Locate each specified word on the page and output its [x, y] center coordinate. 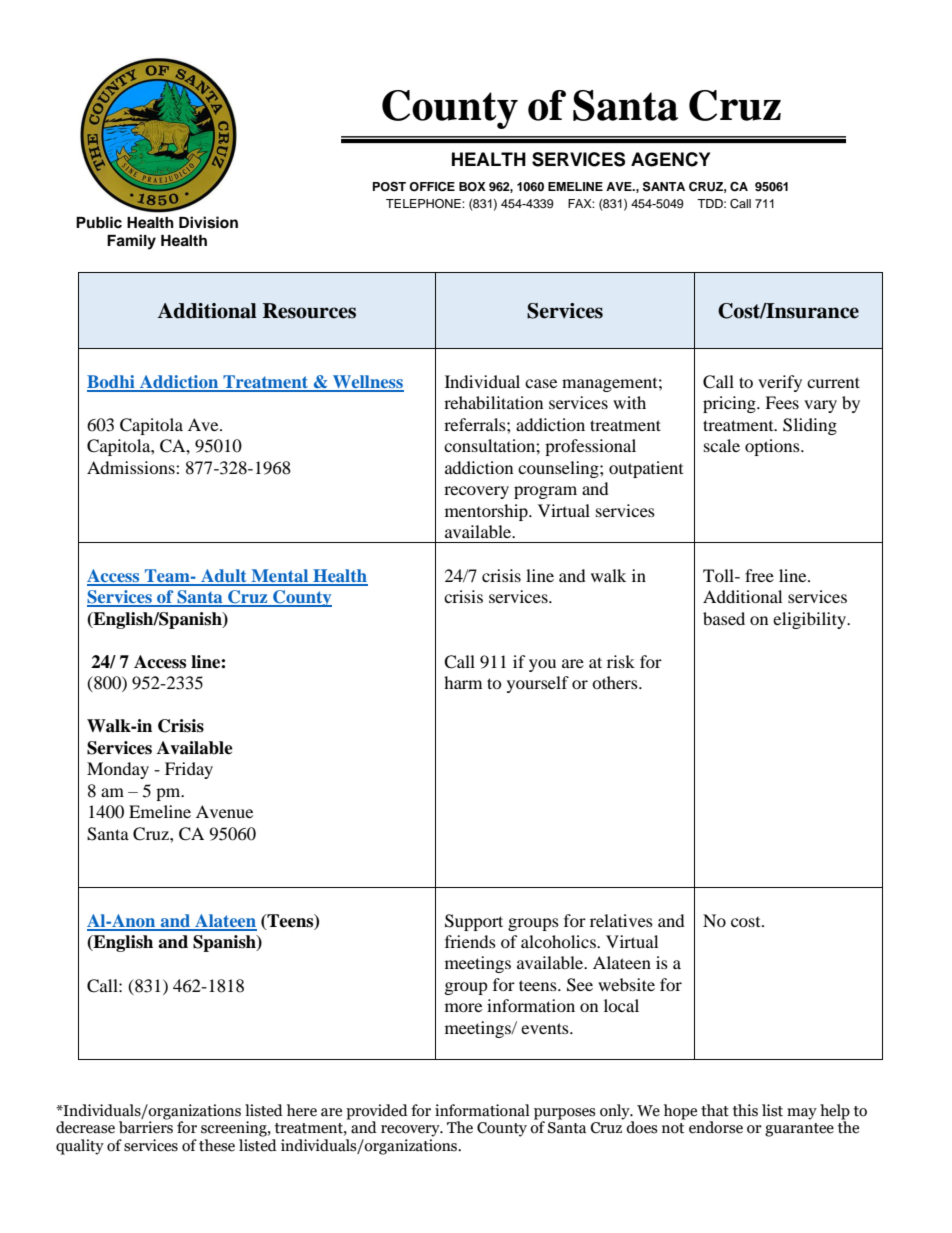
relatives [621, 920]
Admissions [132, 467]
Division [208, 222]
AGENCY [670, 159]
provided [377, 1112]
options [773, 447]
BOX [472, 187]
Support [474, 922]
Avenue [224, 811]
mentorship [487, 512]
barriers [146, 1126]
